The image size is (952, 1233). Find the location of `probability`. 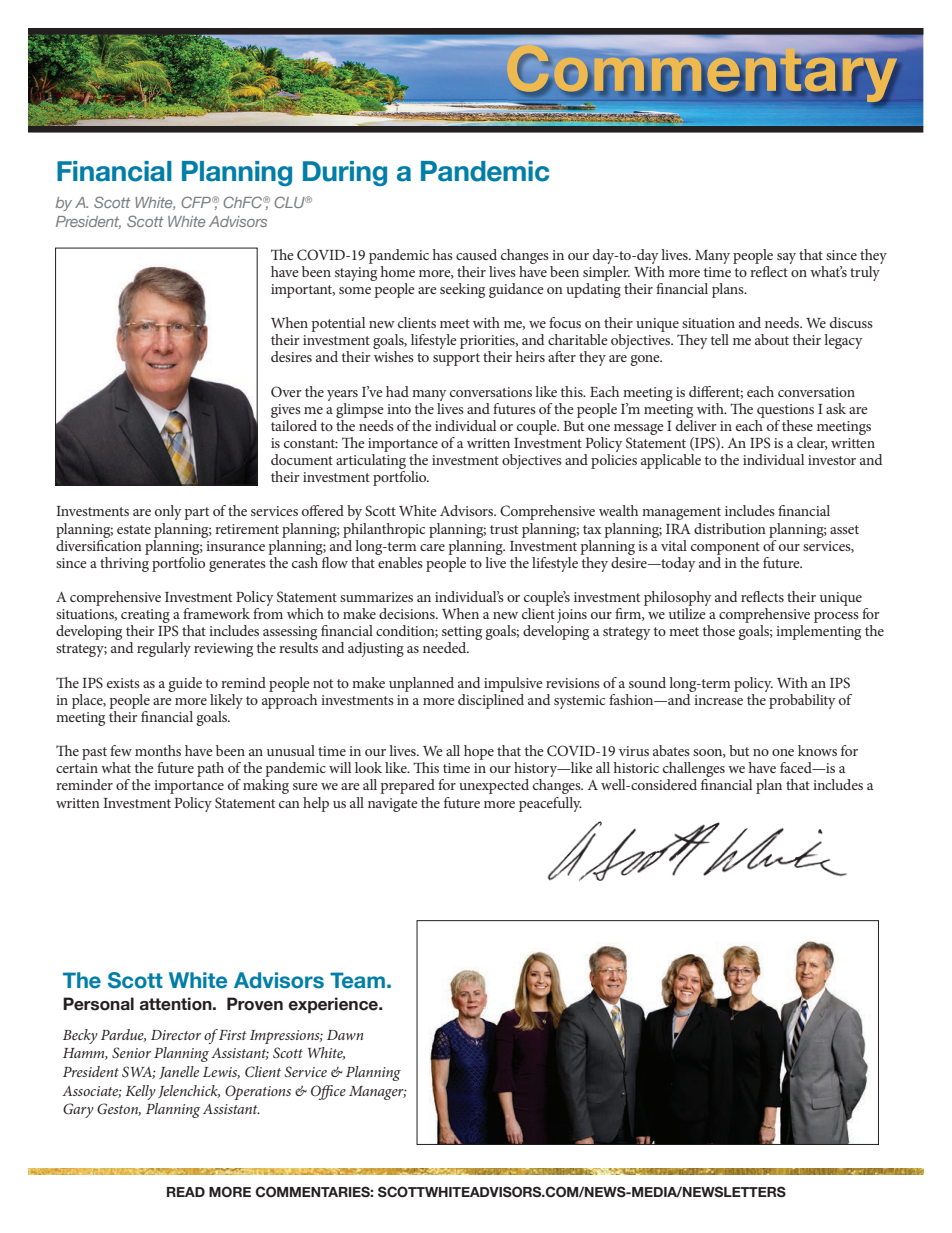

probability is located at coordinates (802, 701).
